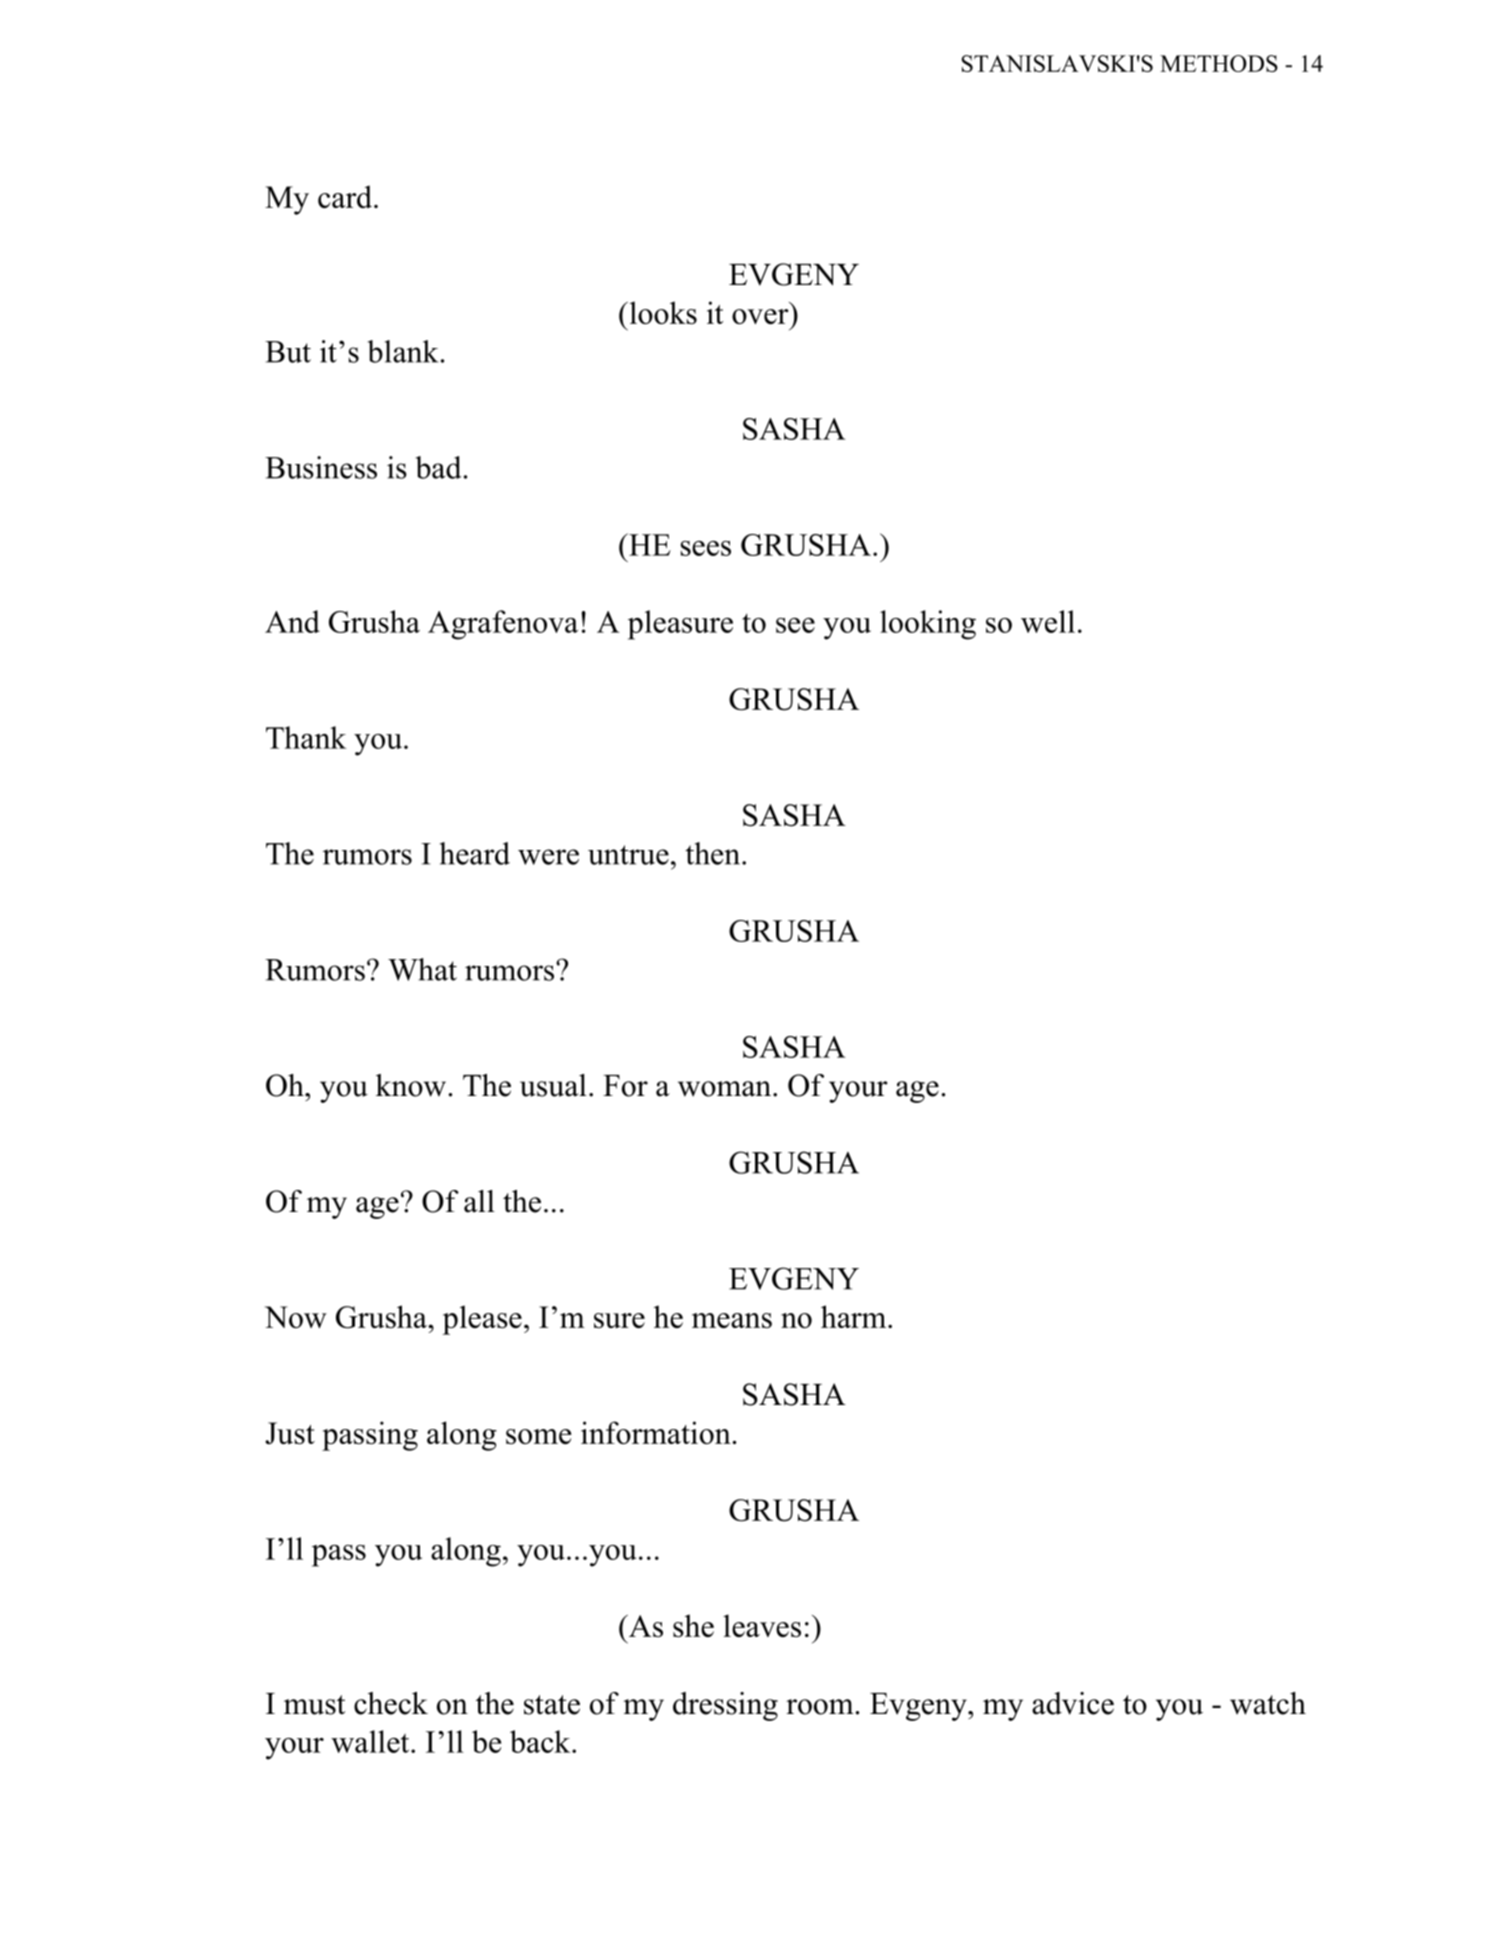 The image size is (1501, 1942). Describe the element at coordinates (391, 1703) in the screenshot. I see `check` at that location.
